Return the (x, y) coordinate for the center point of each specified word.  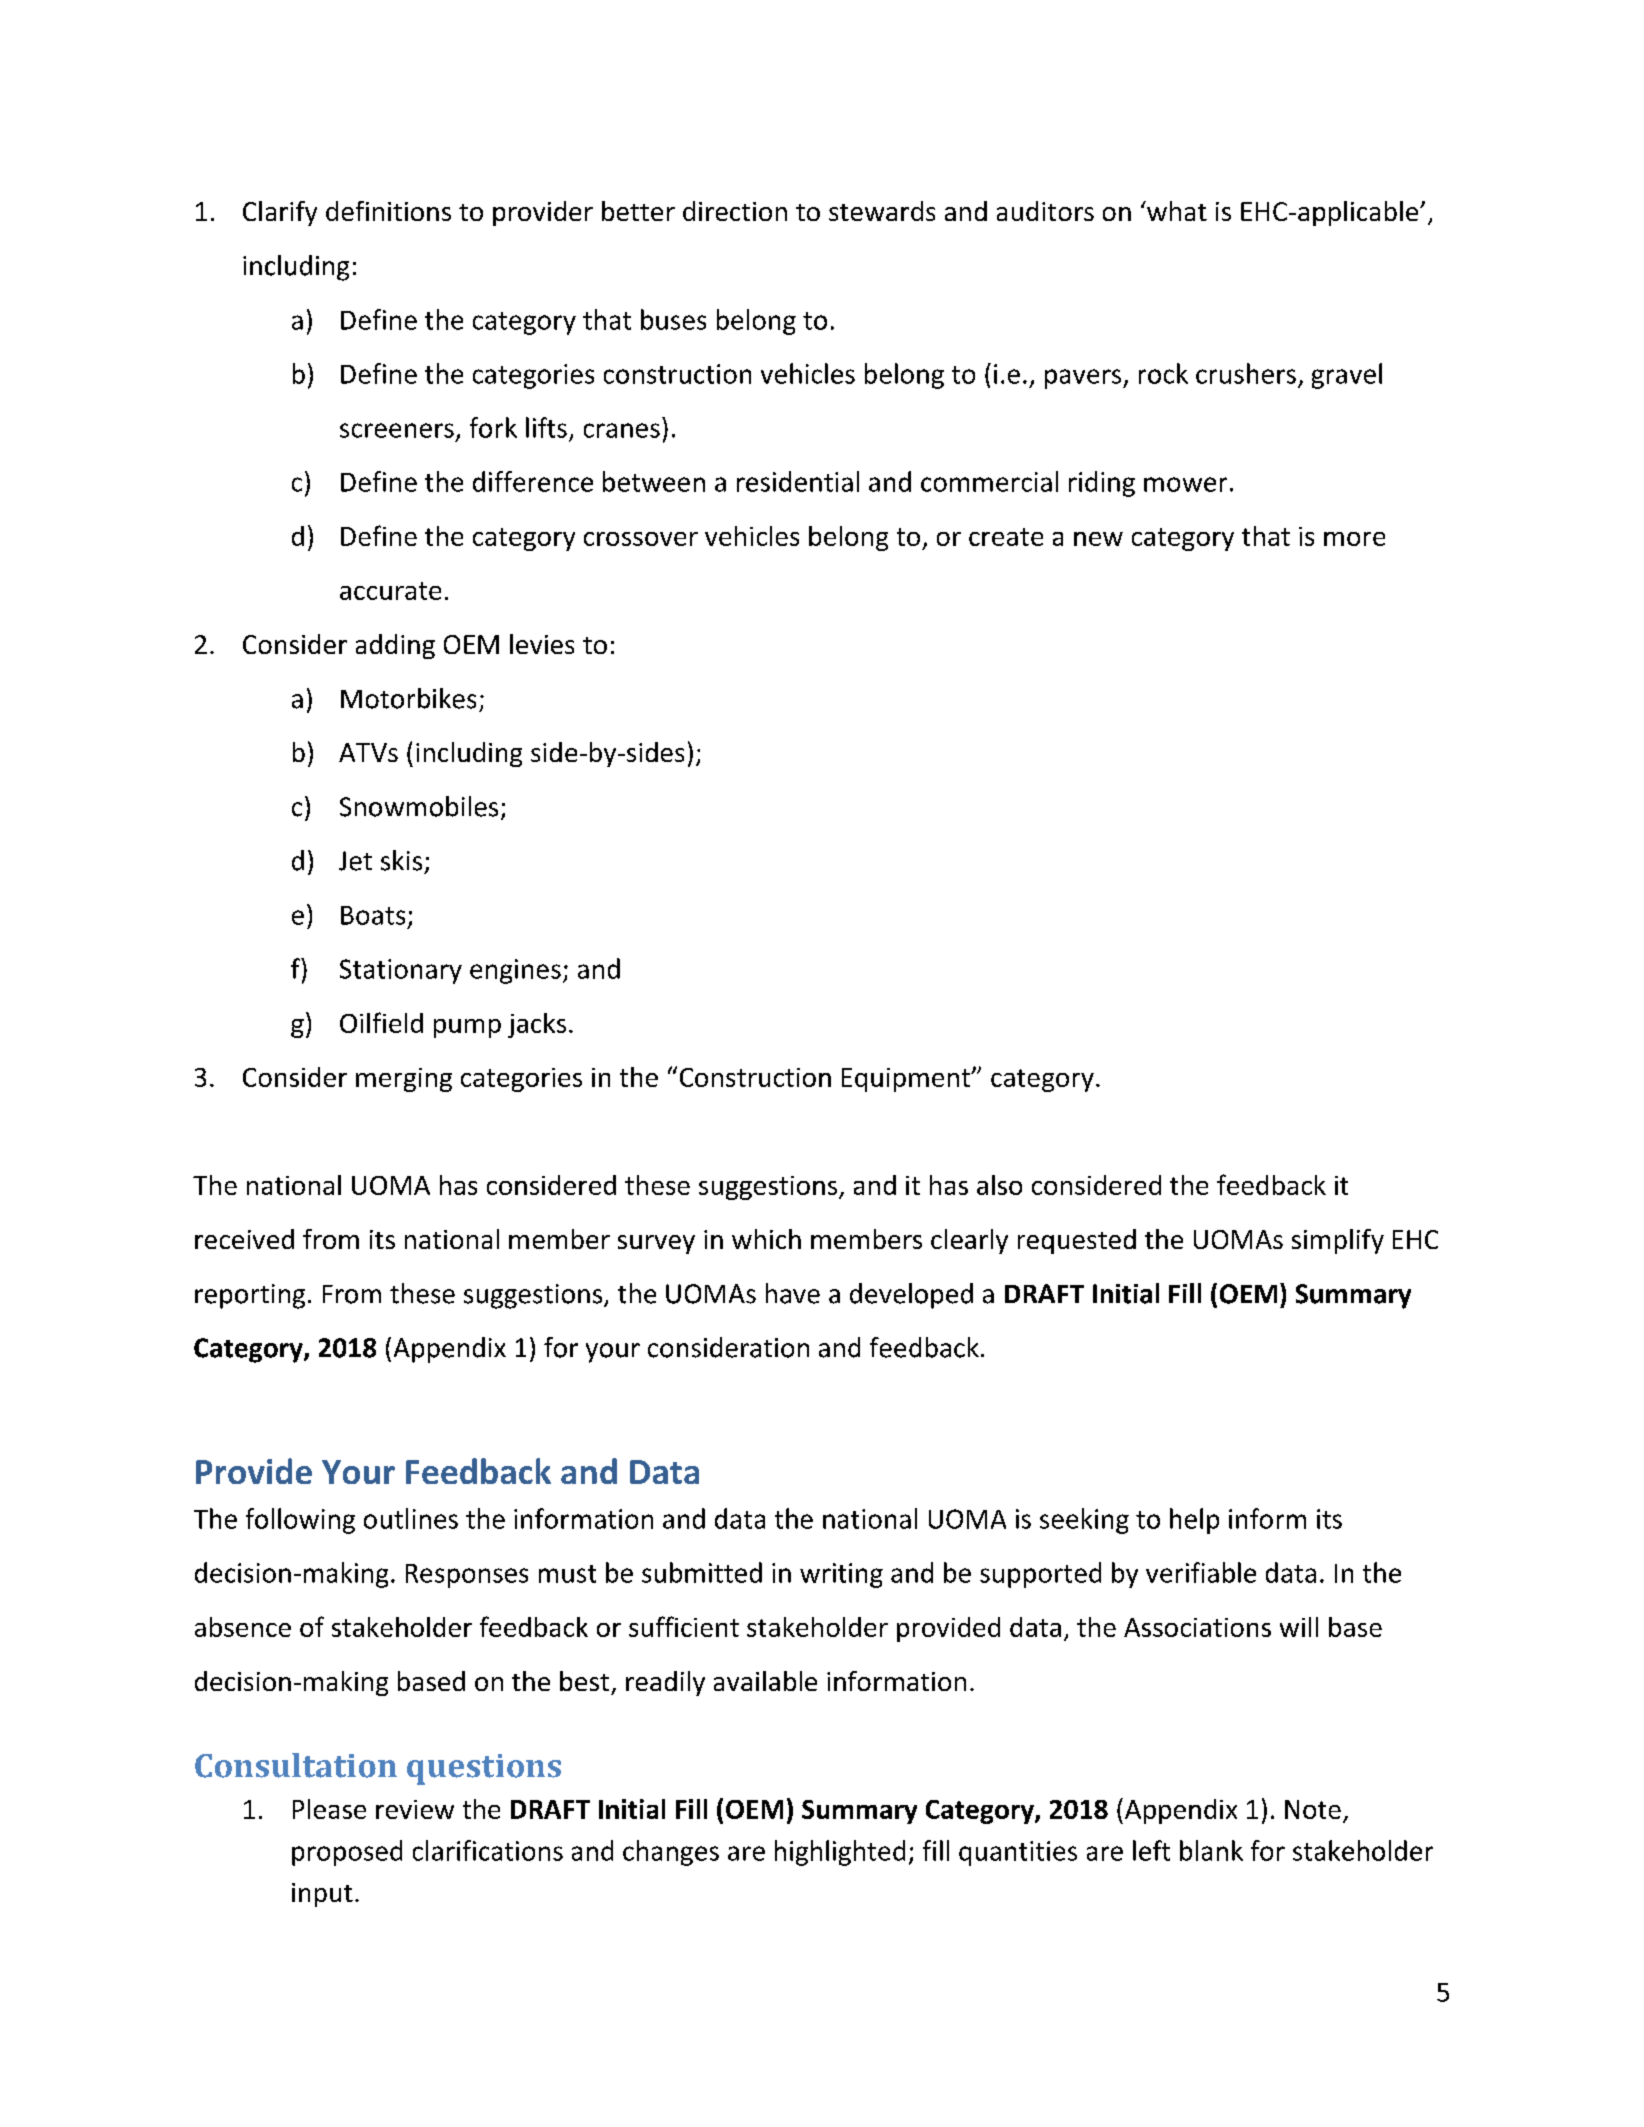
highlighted (840, 1853)
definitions (388, 211)
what (1176, 211)
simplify (1338, 1241)
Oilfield (381, 1022)
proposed (347, 1853)
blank (1211, 1850)
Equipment (907, 1080)
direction (735, 211)
